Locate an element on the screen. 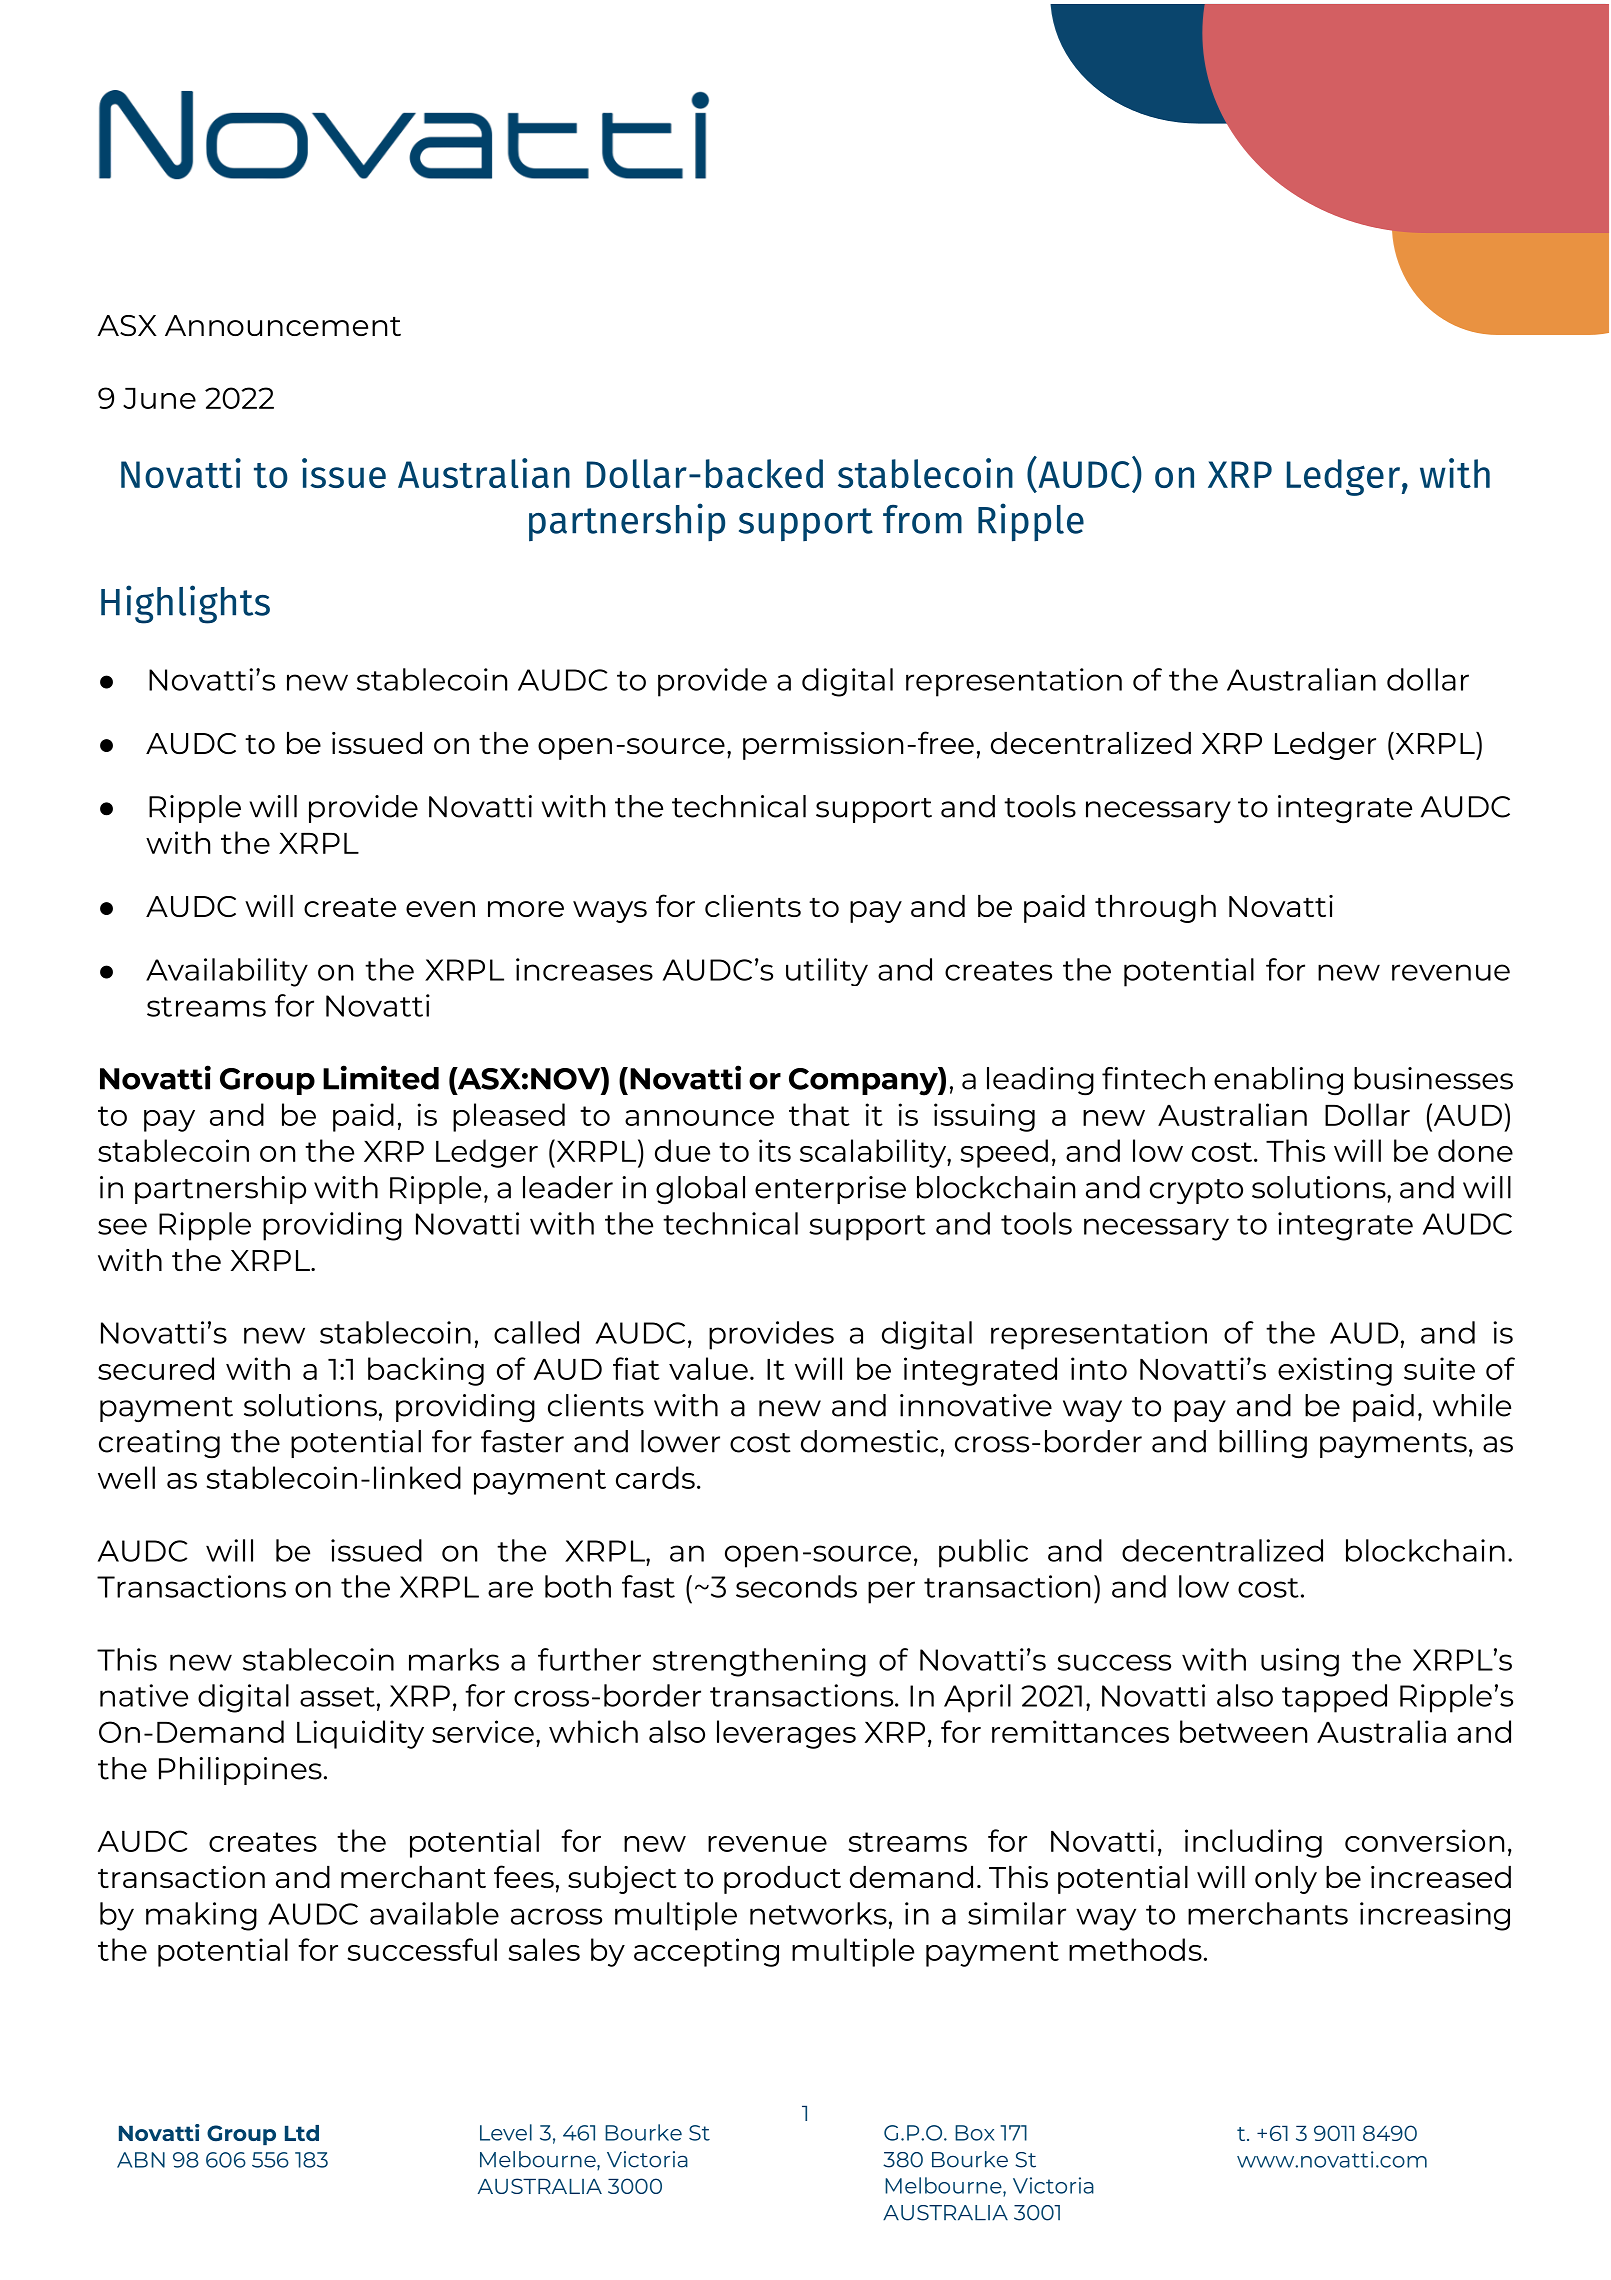  well is located at coordinates (126, 1477).
